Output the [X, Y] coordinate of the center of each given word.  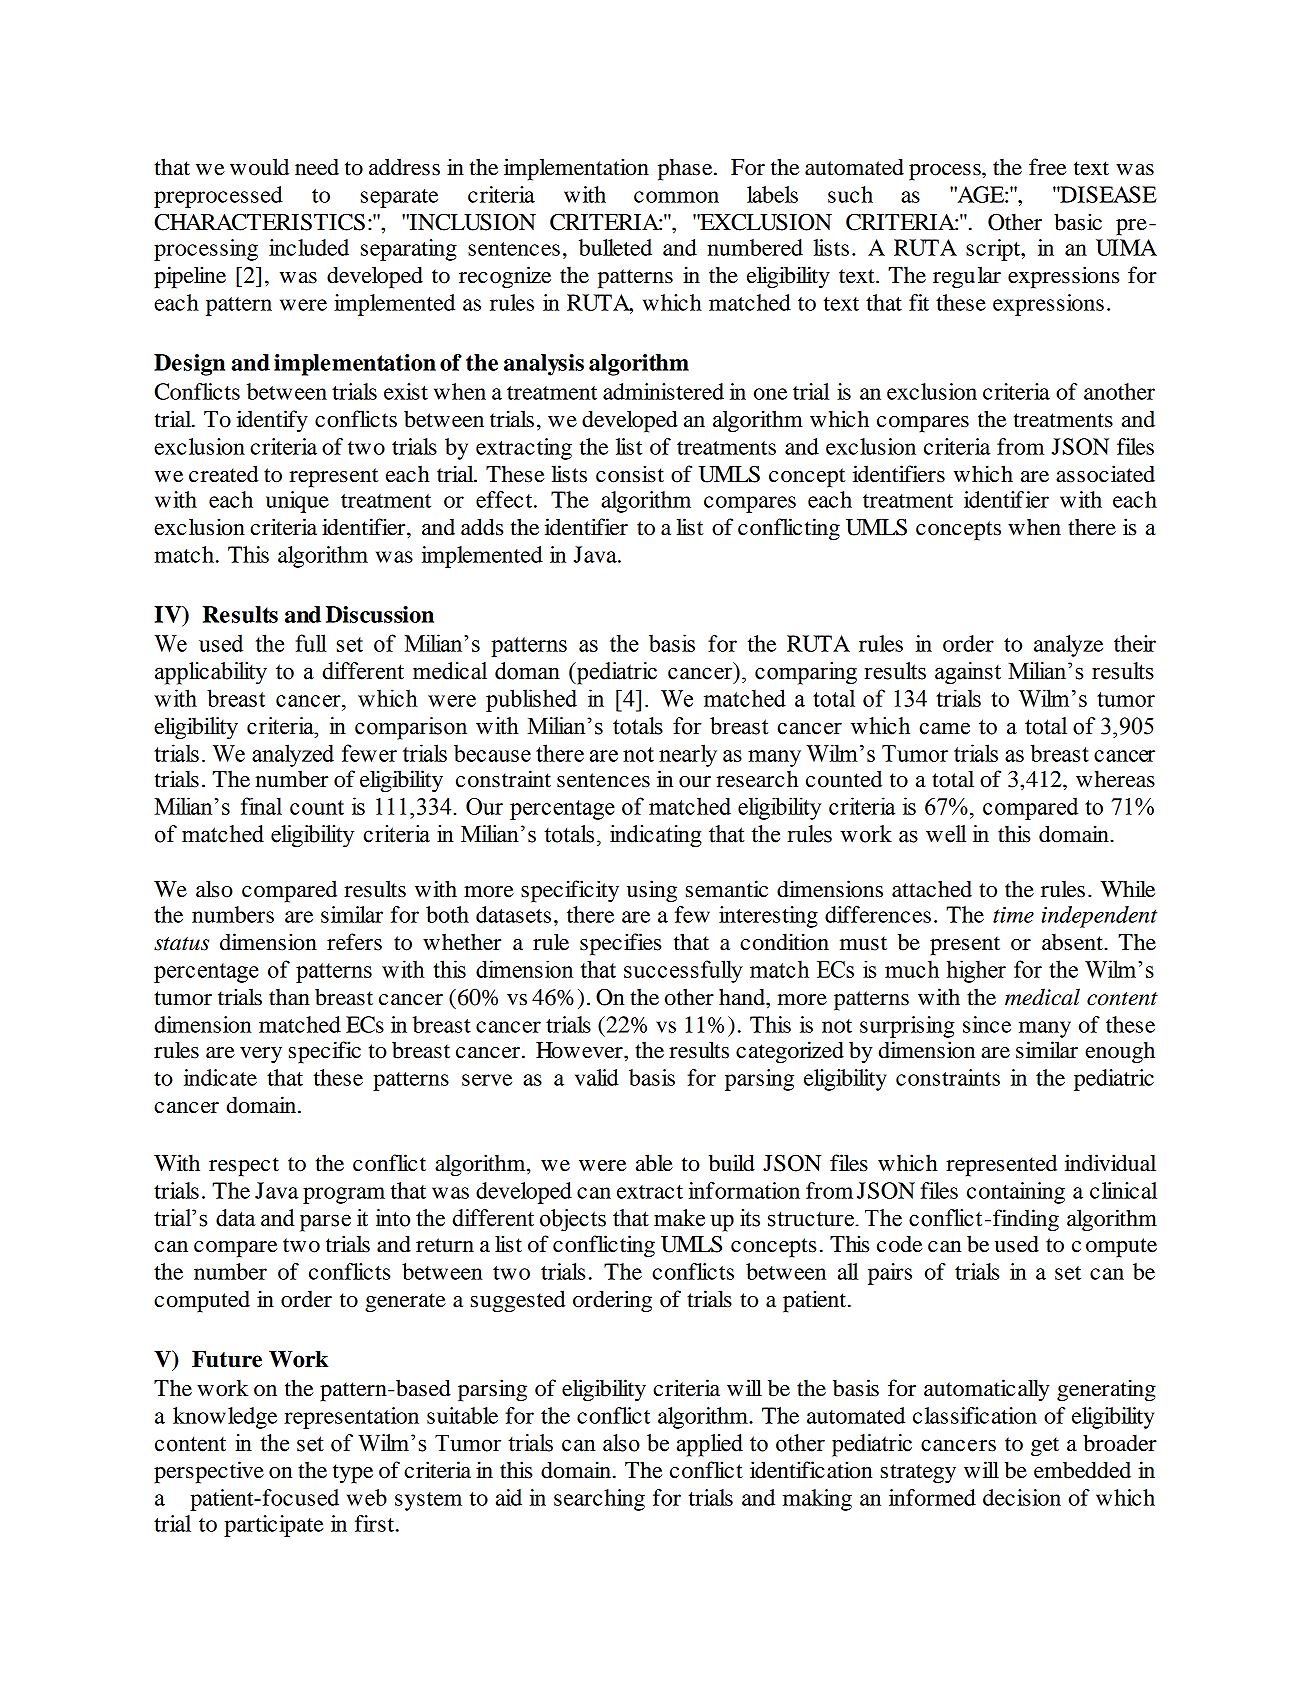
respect [244, 1167]
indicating [656, 836]
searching [599, 1500]
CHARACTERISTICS [260, 222]
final [261, 806]
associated [1105, 474]
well [946, 834]
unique [297, 502]
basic [1078, 222]
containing [1016, 1193]
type [353, 1474]
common [676, 197]
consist [630, 474]
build [732, 1163]
